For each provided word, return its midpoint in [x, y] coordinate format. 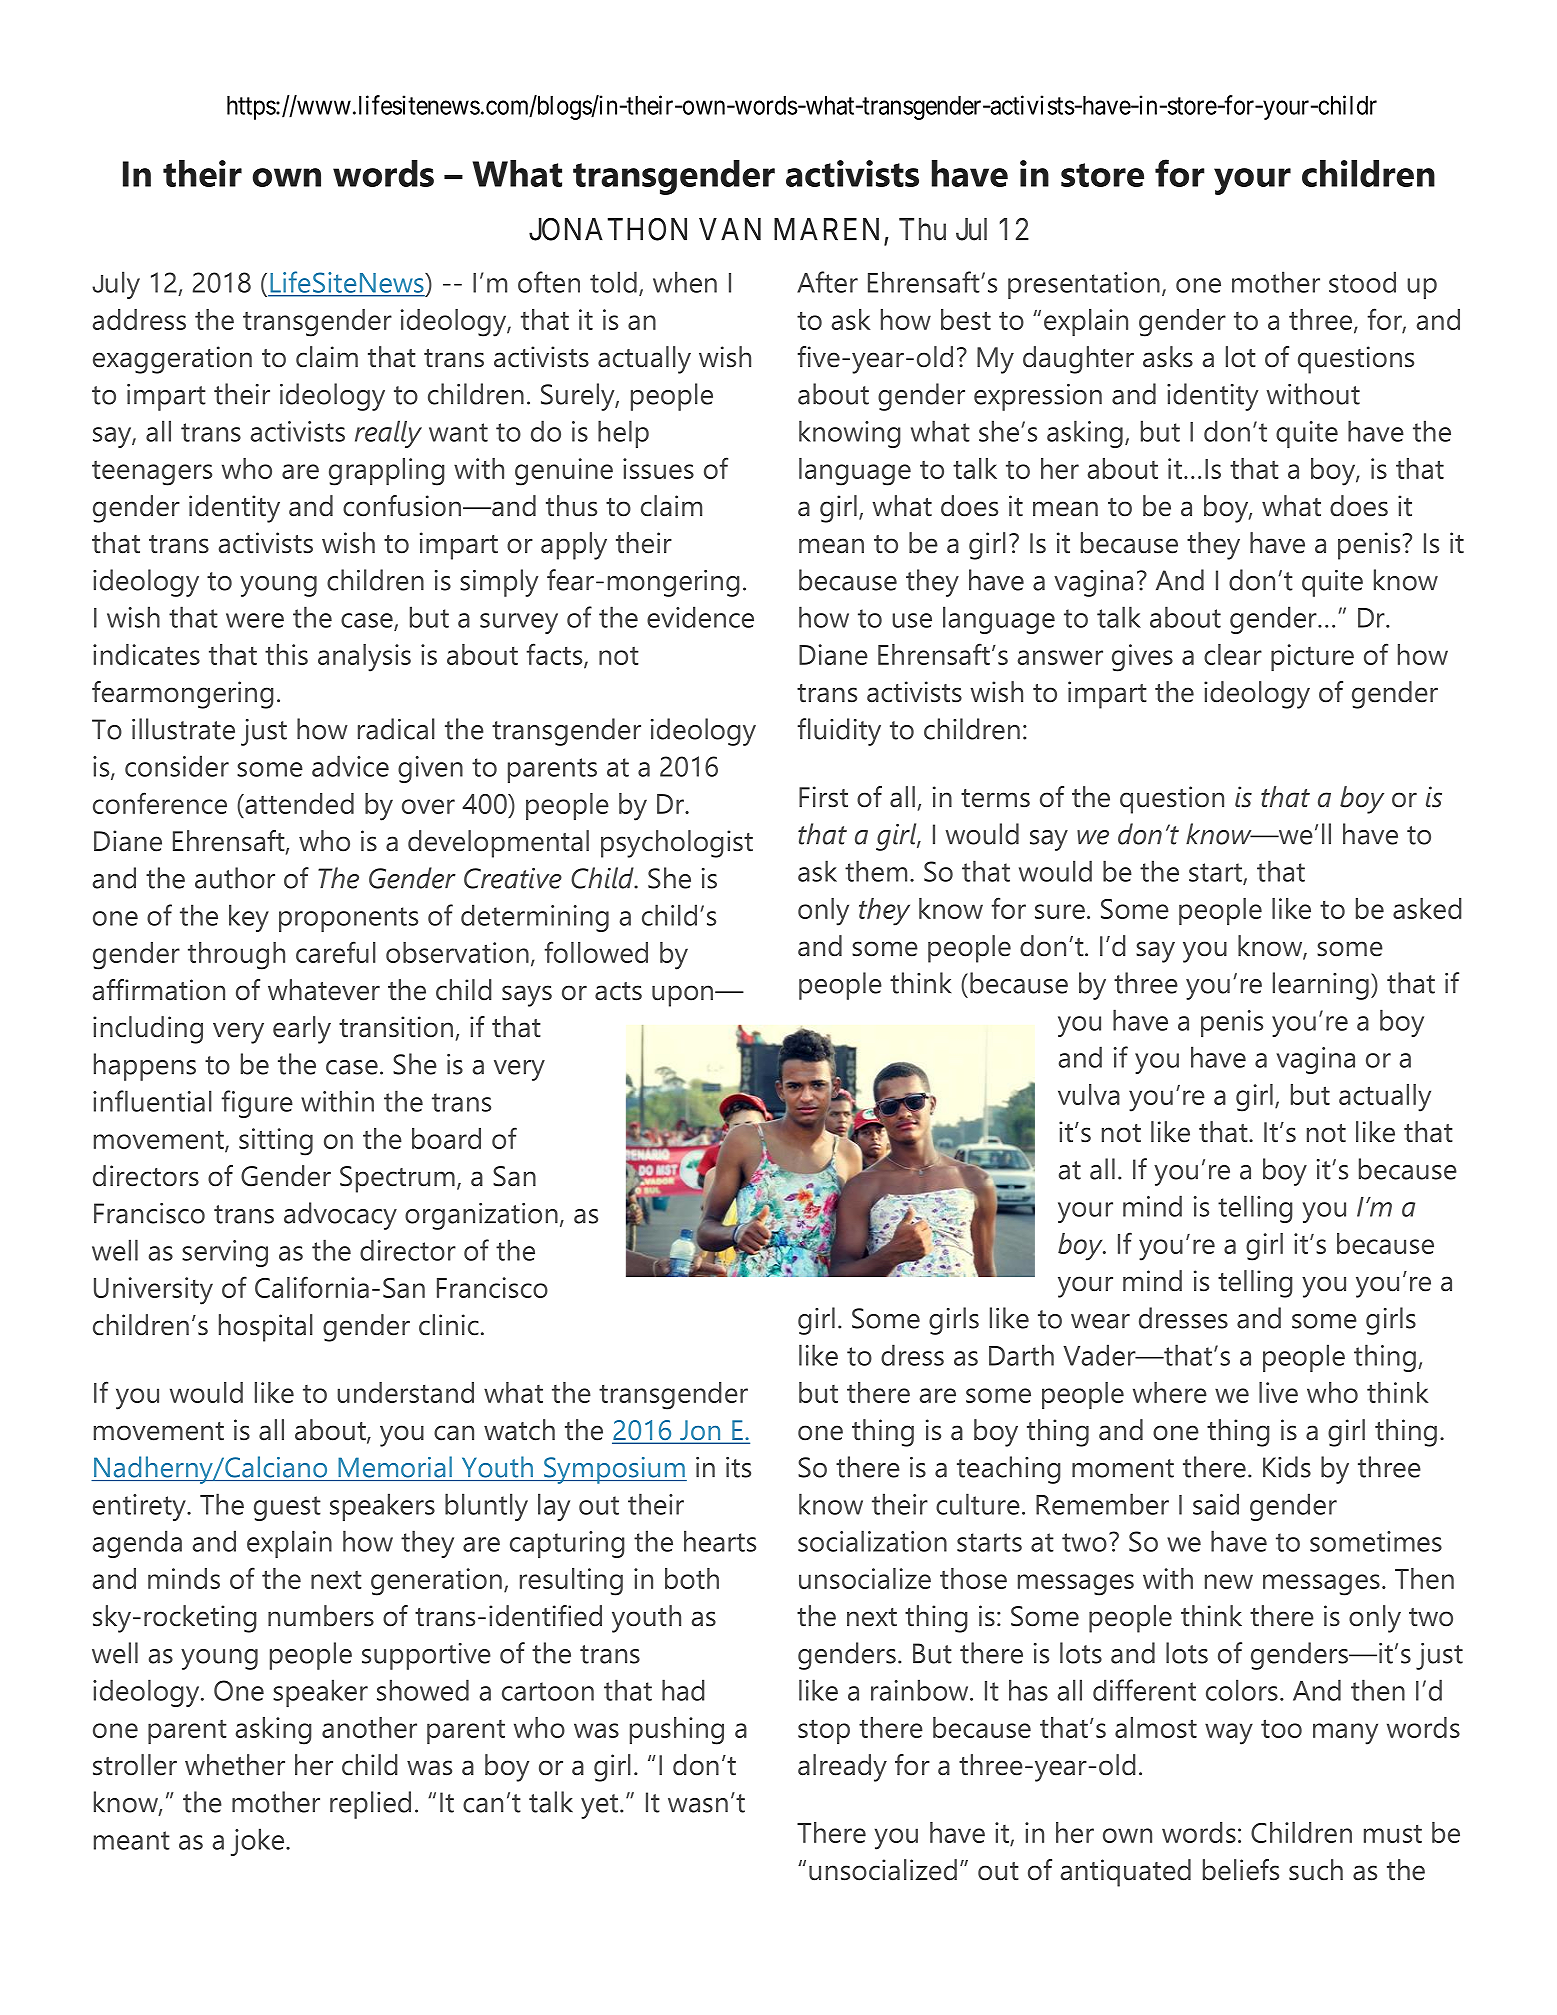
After [827, 282]
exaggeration [172, 360]
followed [596, 952]
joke [257, 1842]
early [302, 1030]
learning [1321, 986]
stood [1362, 282]
